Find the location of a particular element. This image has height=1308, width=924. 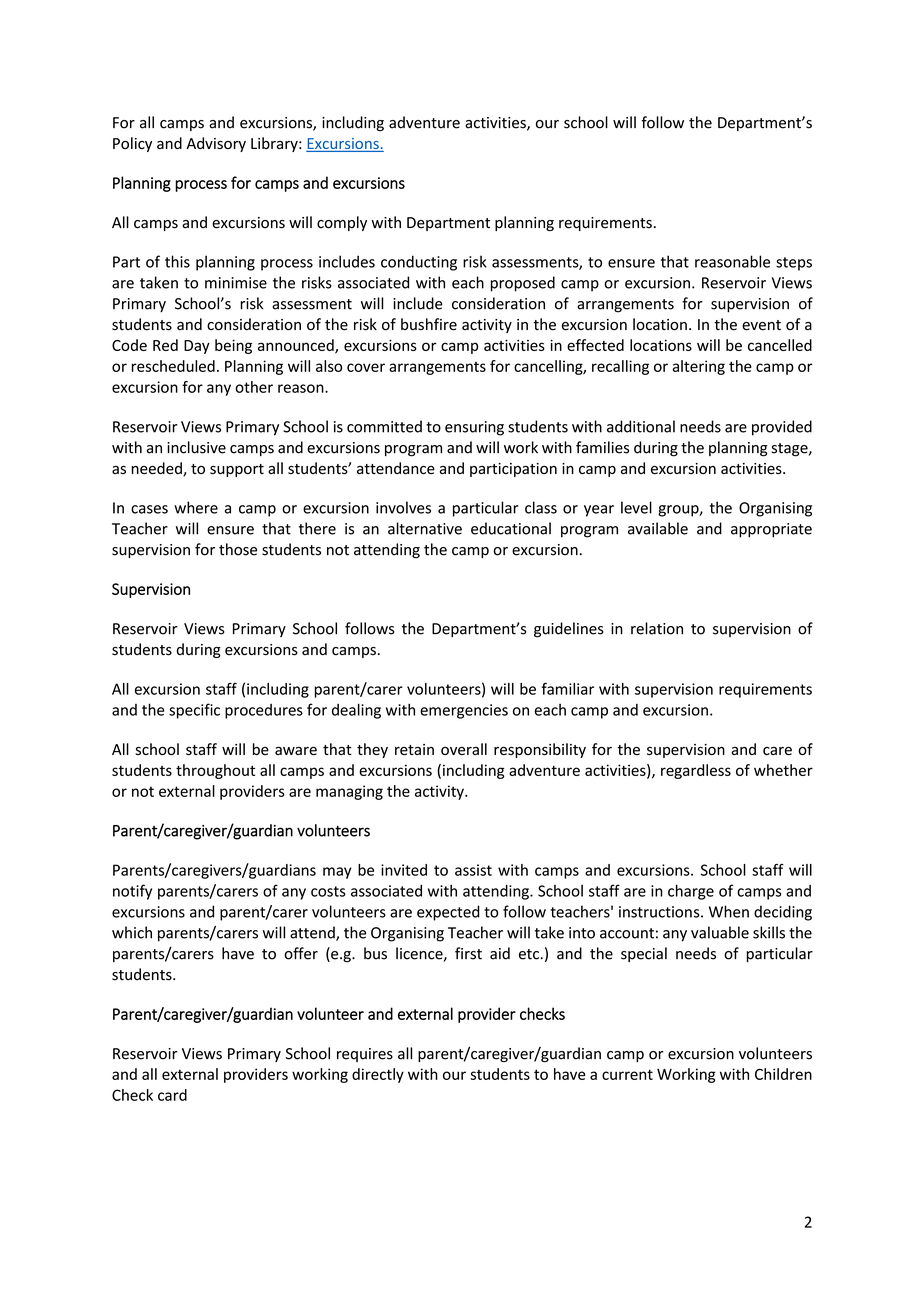

directly is located at coordinates (378, 1075).
